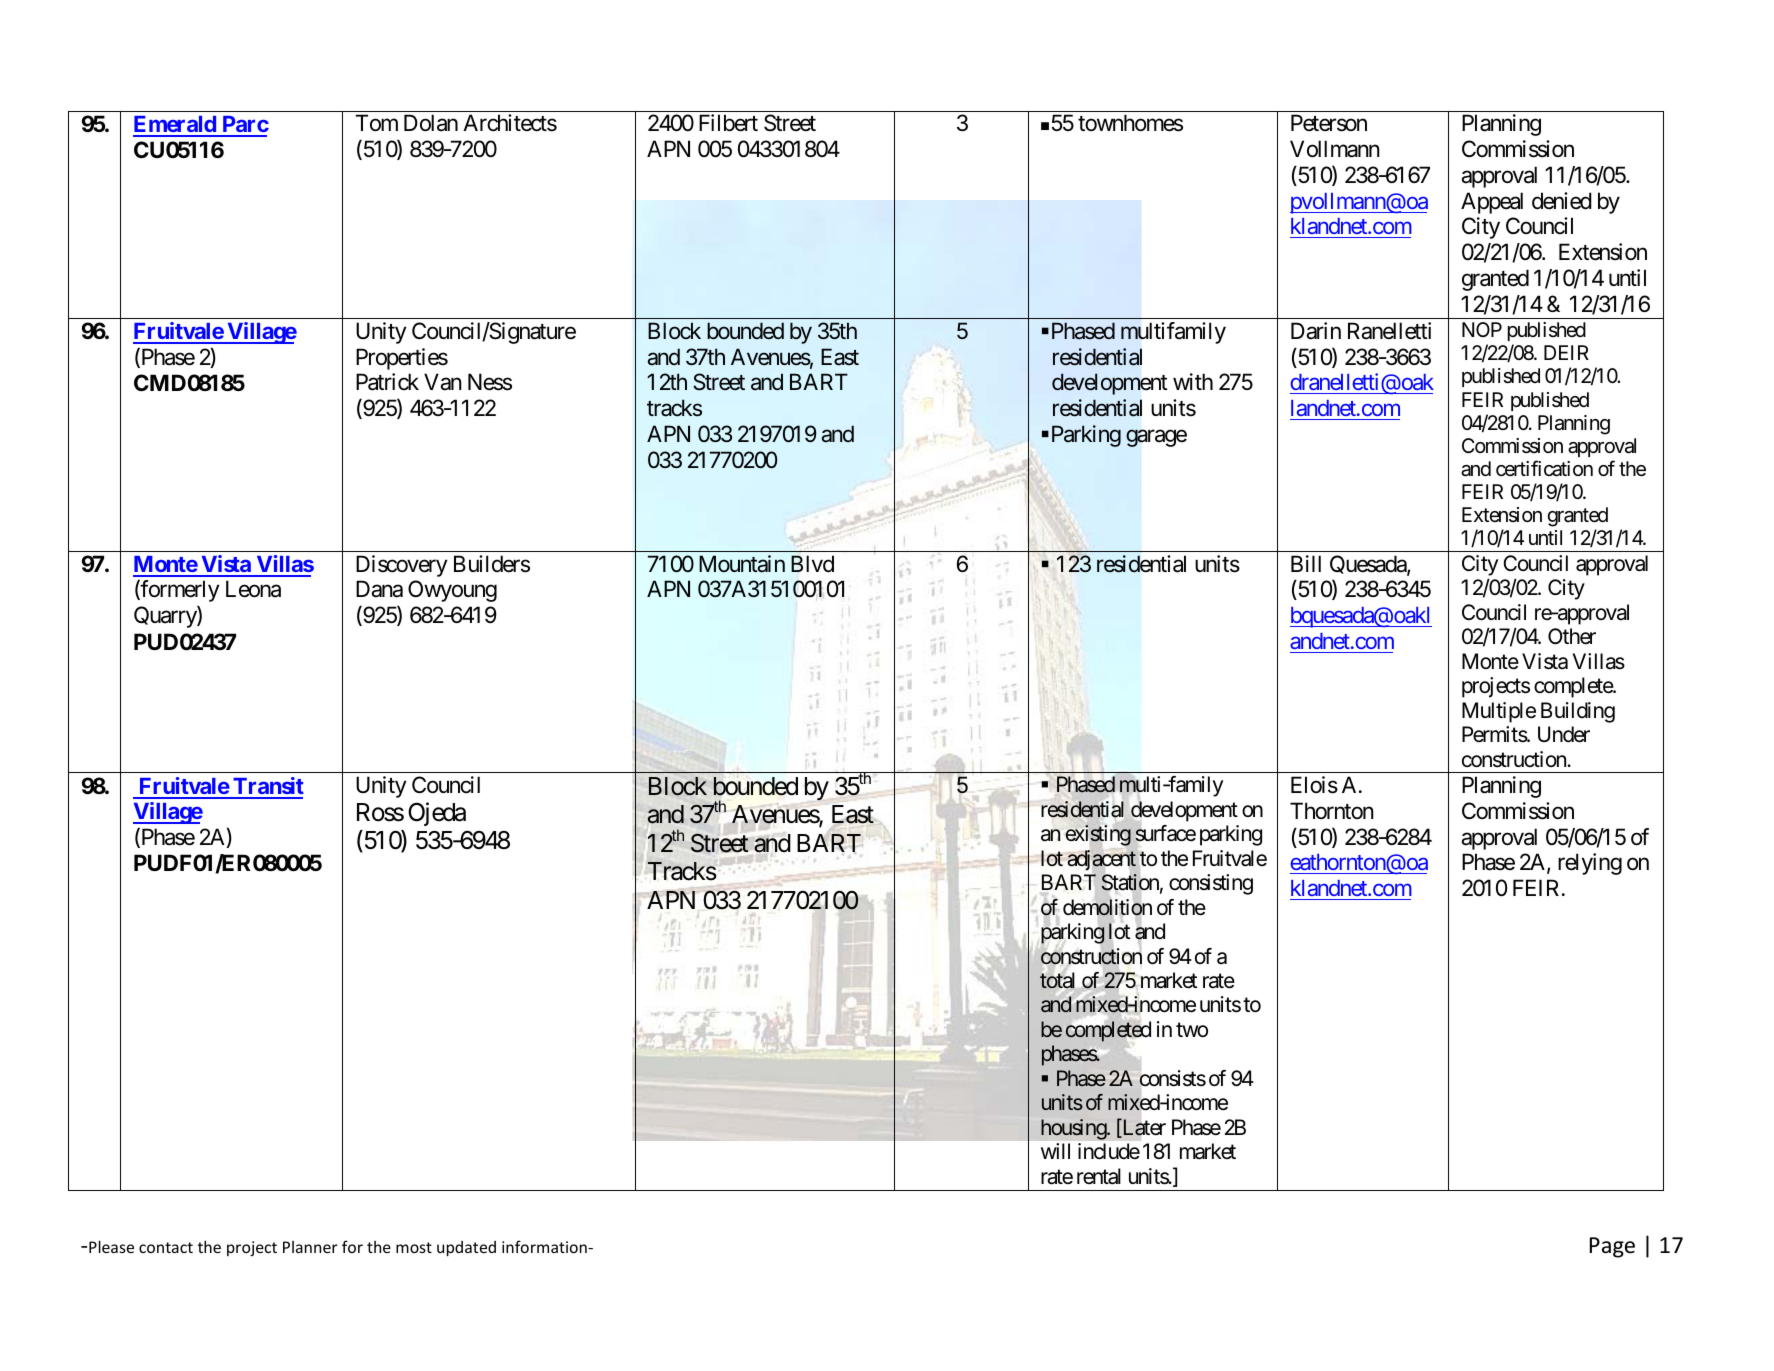  What do you see at coordinates (812, 564) in the screenshot?
I see `Blvd` at bounding box center [812, 564].
